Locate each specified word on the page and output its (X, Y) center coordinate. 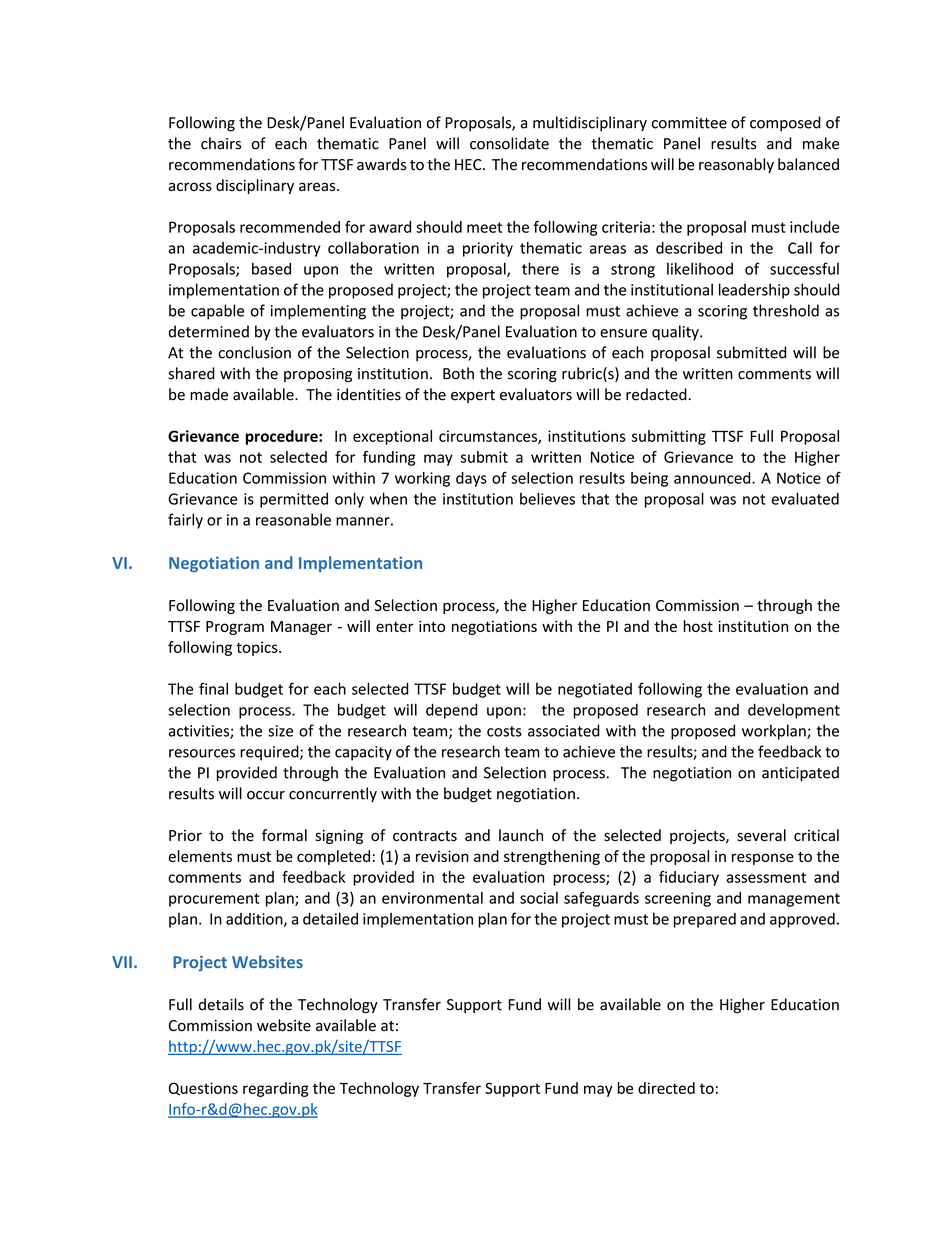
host (698, 626)
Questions (203, 1089)
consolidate (509, 143)
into (432, 626)
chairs (221, 143)
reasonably (736, 165)
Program (235, 628)
